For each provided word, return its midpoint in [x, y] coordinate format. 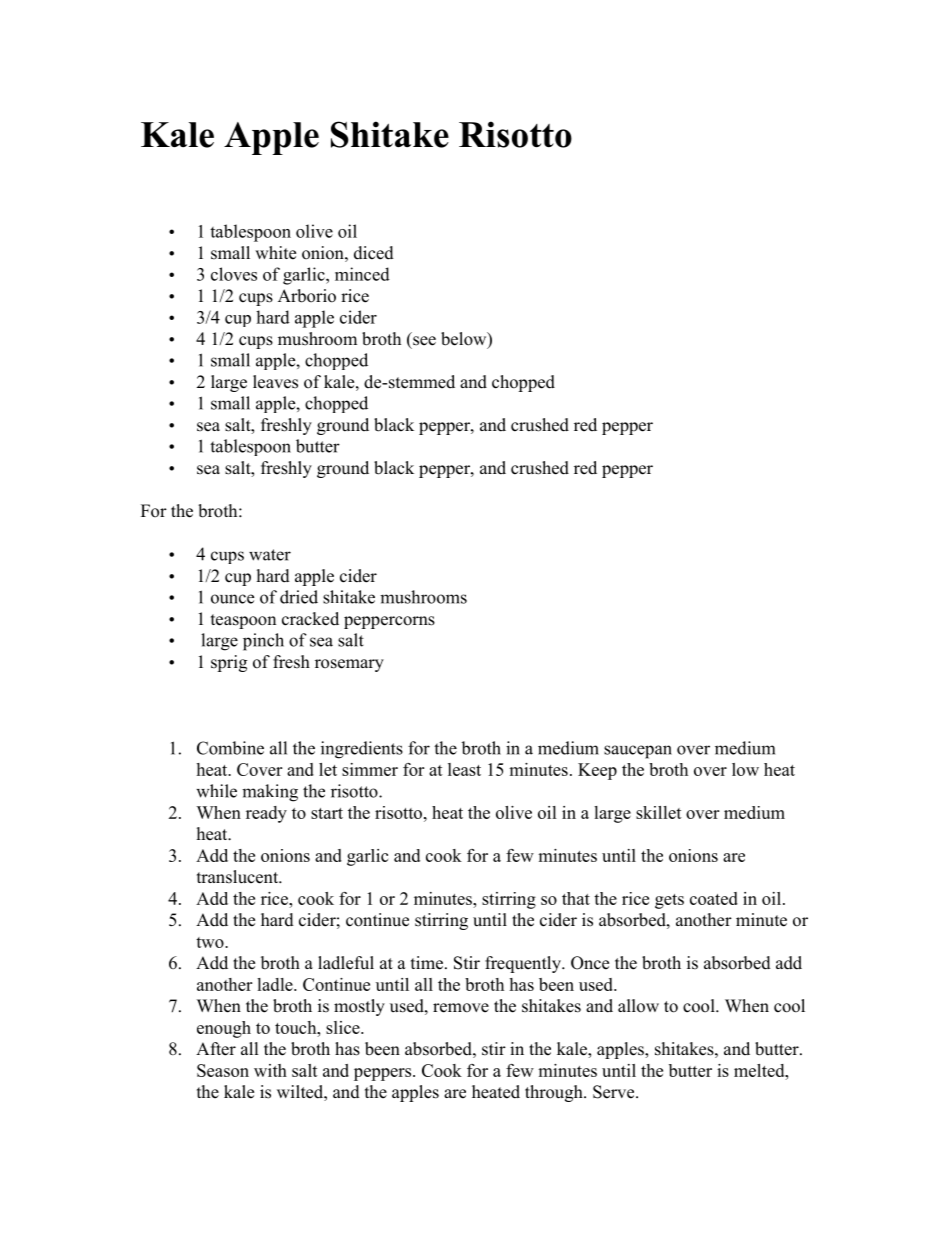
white [275, 253]
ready [266, 814]
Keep [597, 771]
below [465, 340]
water [270, 555]
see [424, 341]
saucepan [638, 752]
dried [299, 597]
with [270, 1070]
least [464, 769]
